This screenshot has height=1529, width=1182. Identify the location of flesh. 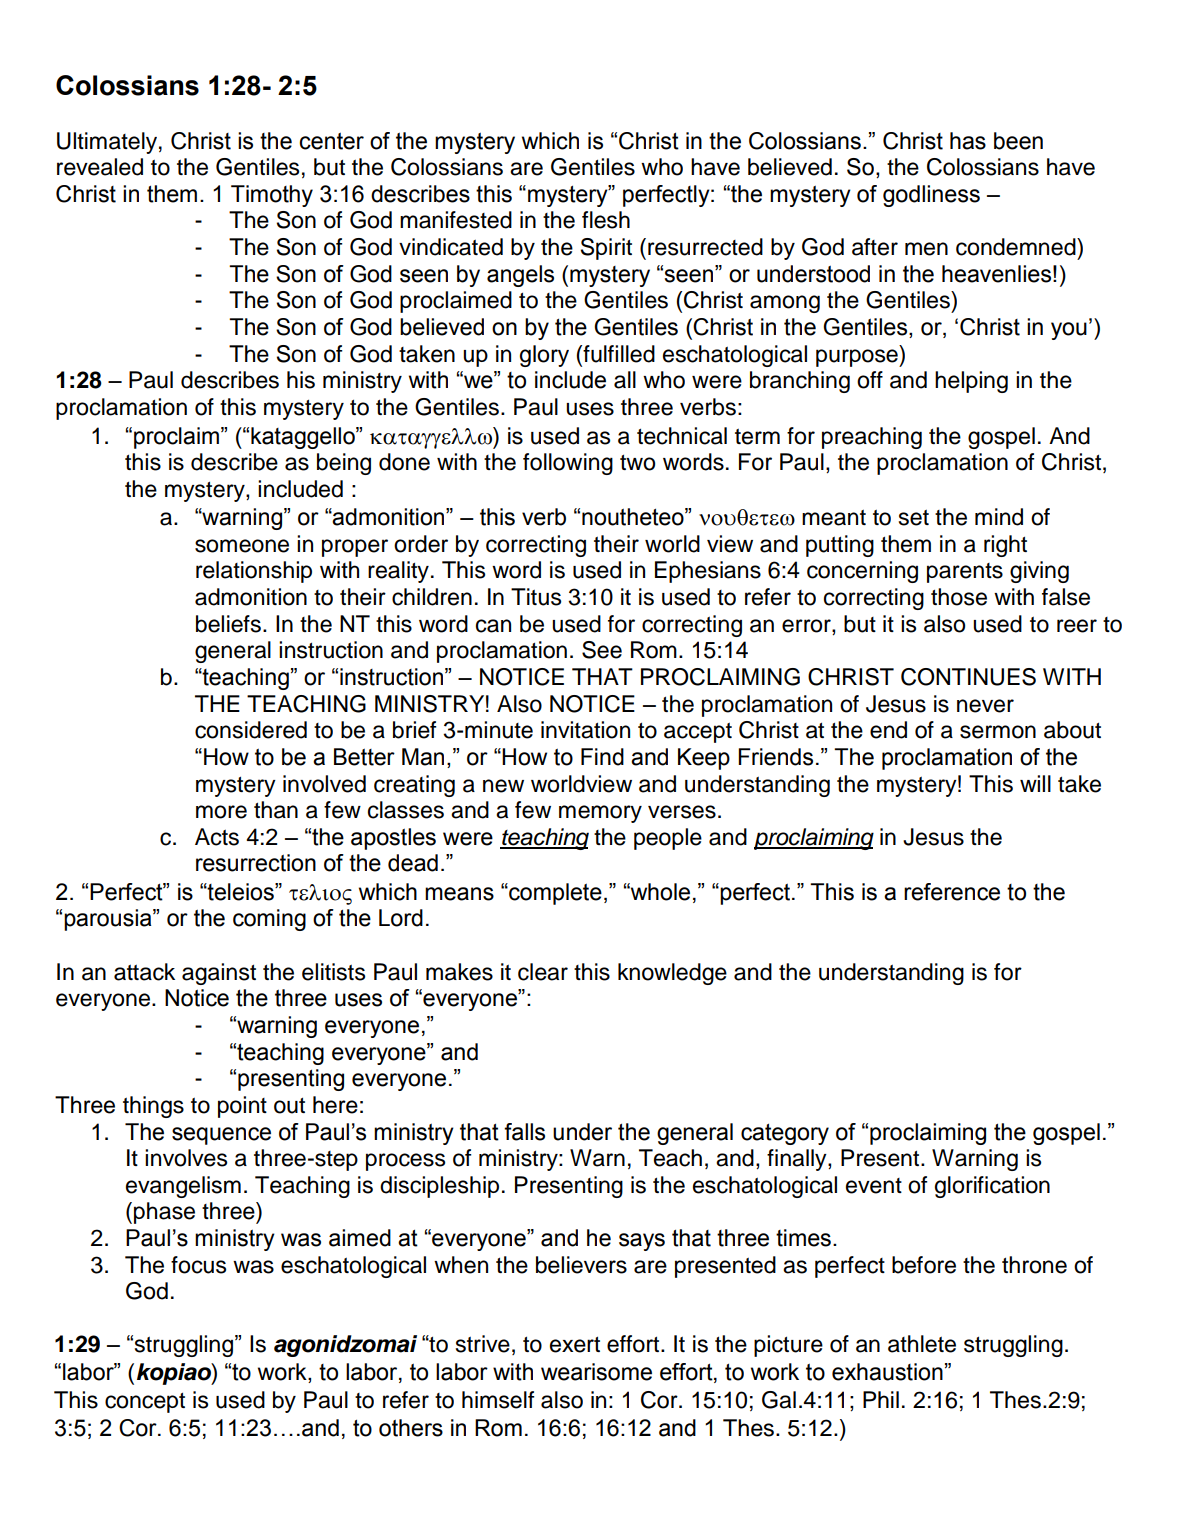
(606, 220).
